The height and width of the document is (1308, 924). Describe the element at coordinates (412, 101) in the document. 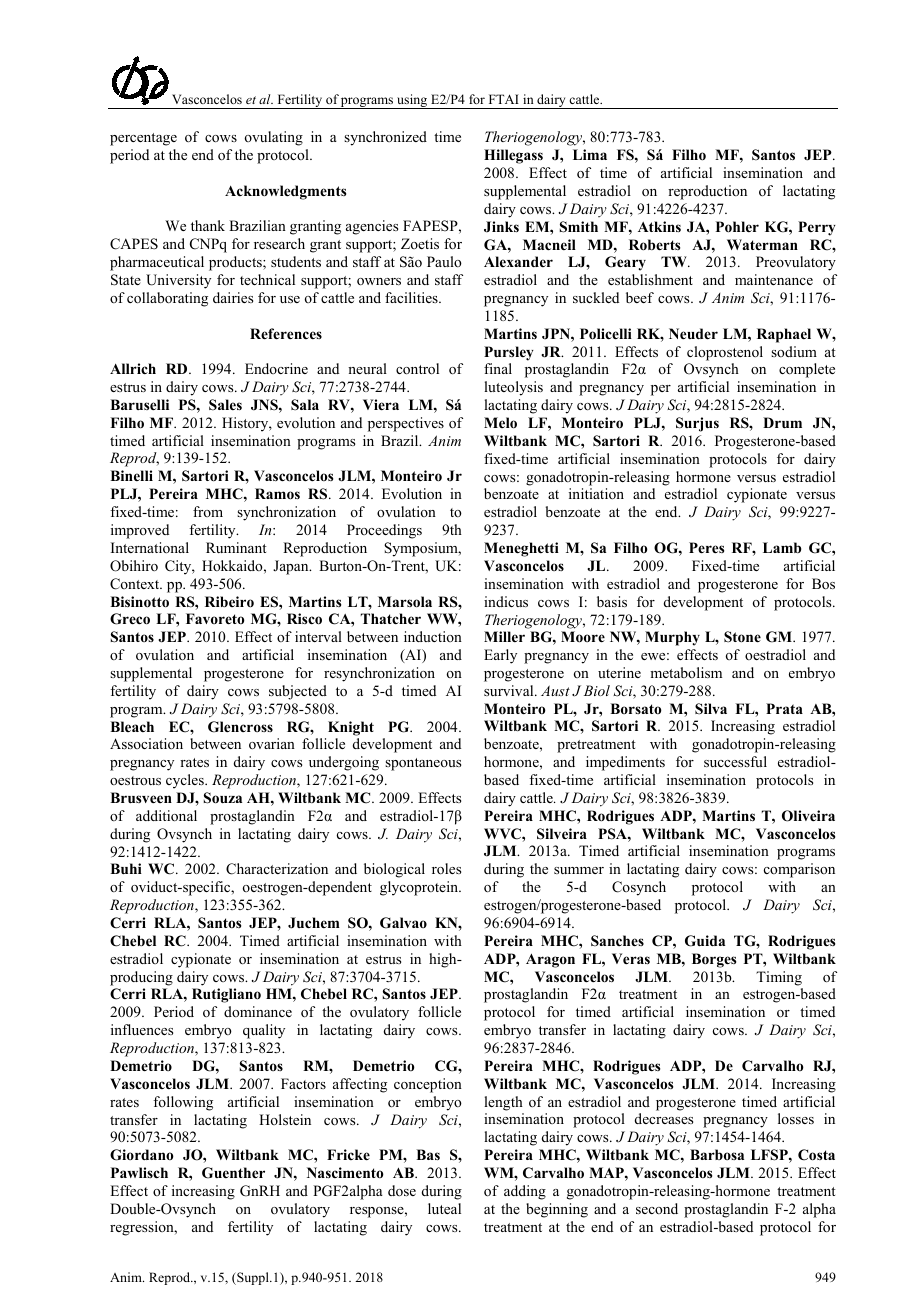

I see `using` at that location.
